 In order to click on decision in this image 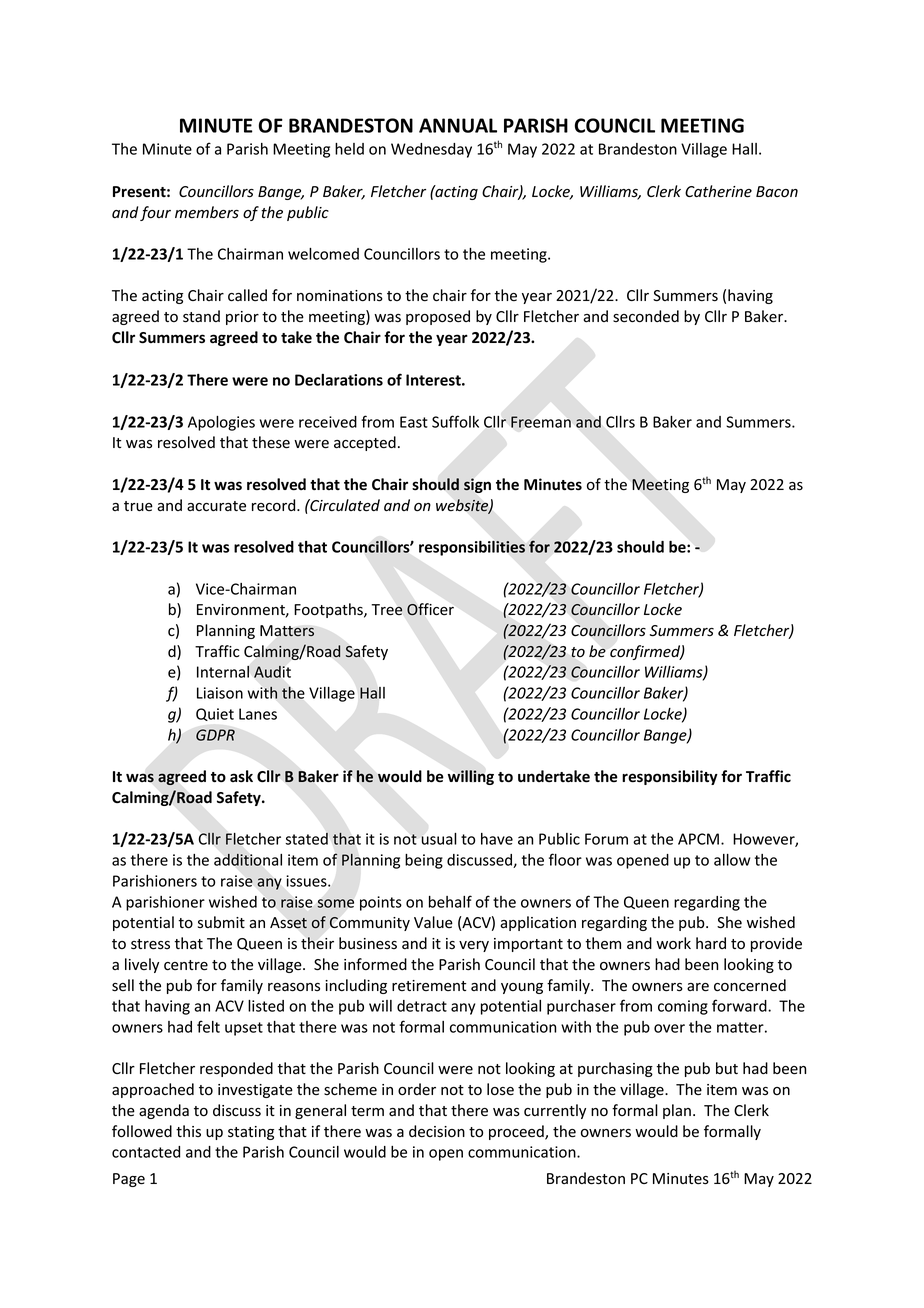, I will do `click(437, 1131)`.
